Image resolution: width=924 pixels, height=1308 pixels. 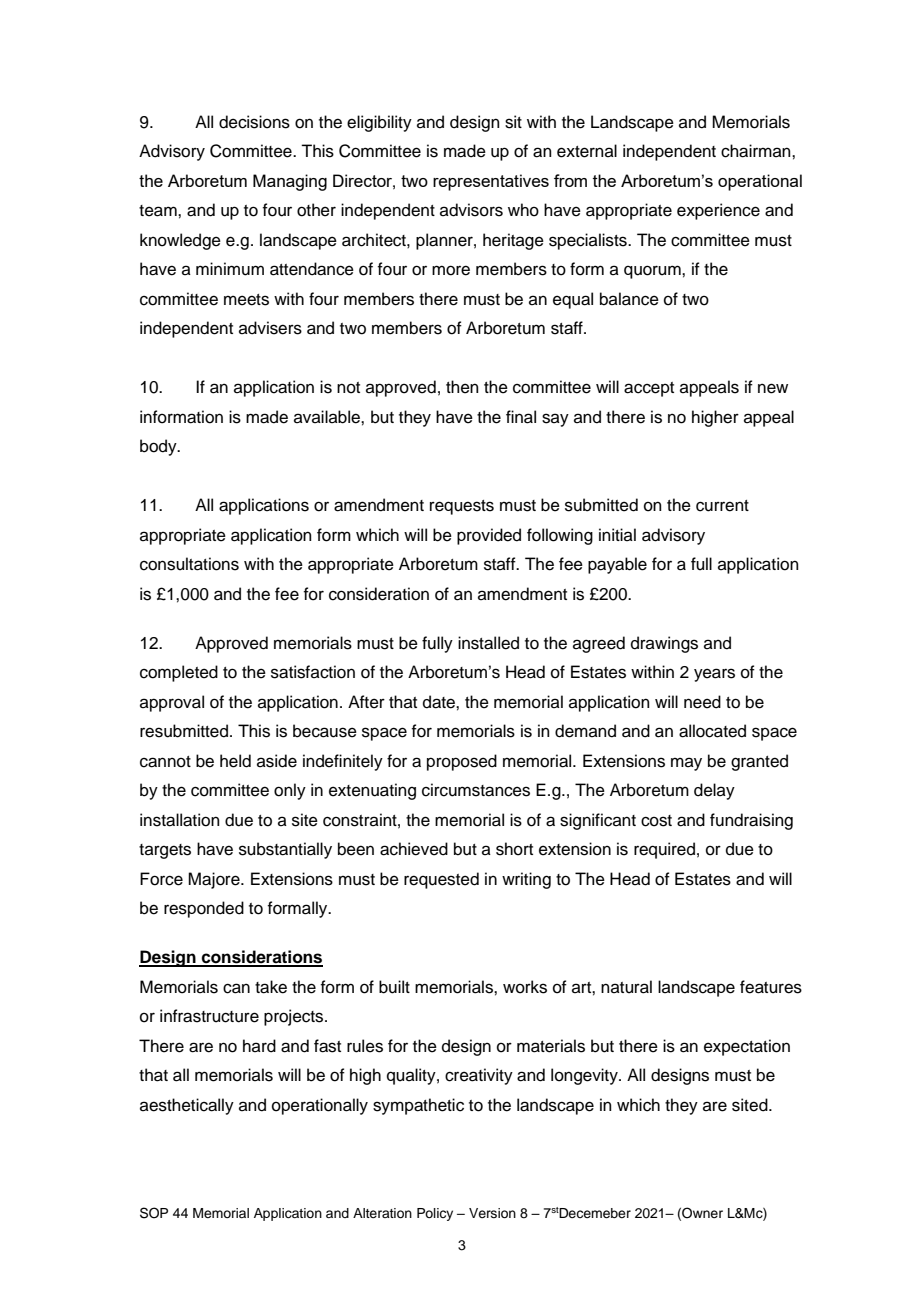 What do you see at coordinates (488, 643) in the document?
I see `installed` at bounding box center [488, 643].
